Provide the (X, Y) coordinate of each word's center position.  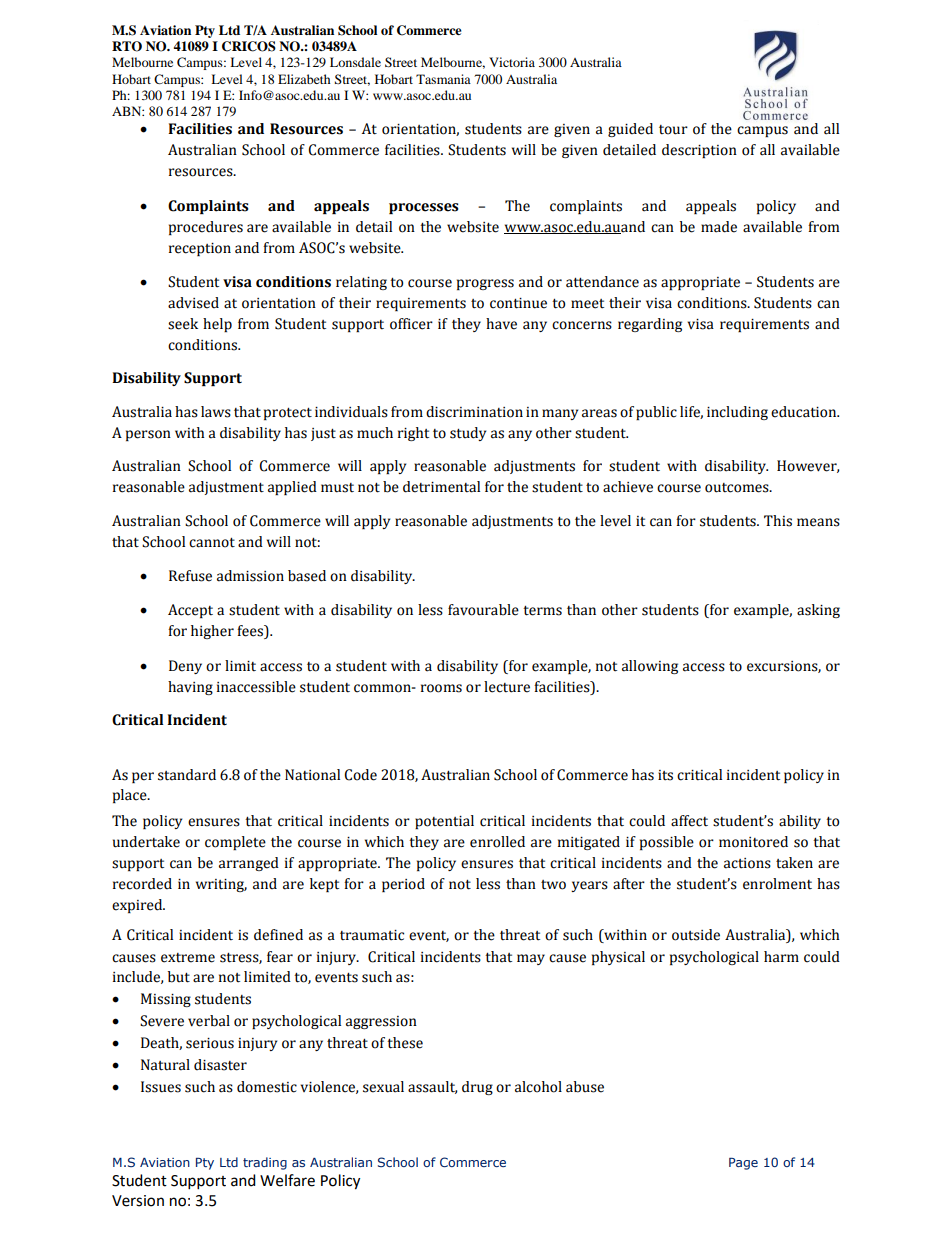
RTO (127, 46)
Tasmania (443, 79)
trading (265, 1163)
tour (673, 130)
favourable (483, 610)
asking (818, 611)
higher (212, 632)
